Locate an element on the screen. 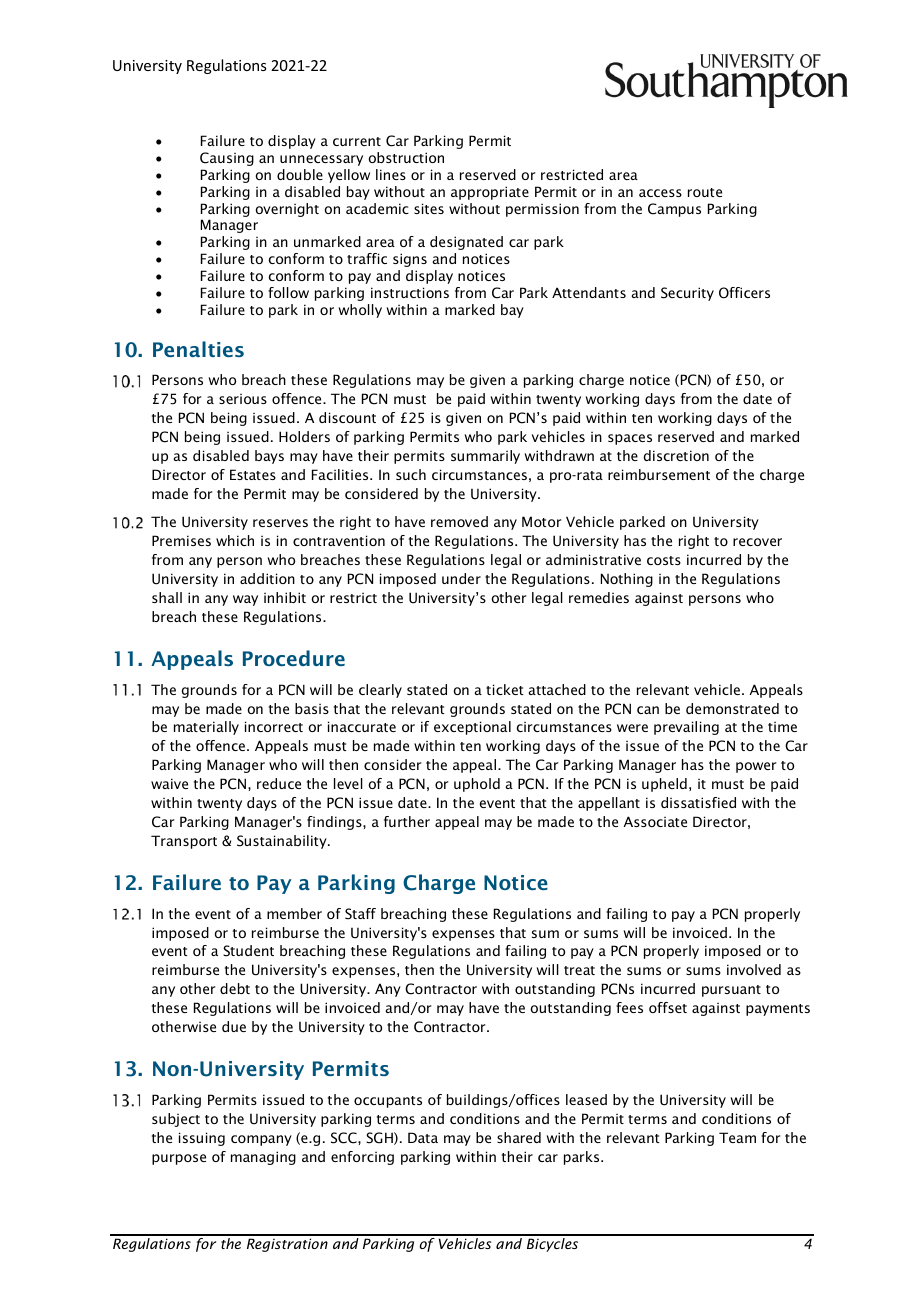 The image size is (924, 1308). ticket is located at coordinates (504, 689).
